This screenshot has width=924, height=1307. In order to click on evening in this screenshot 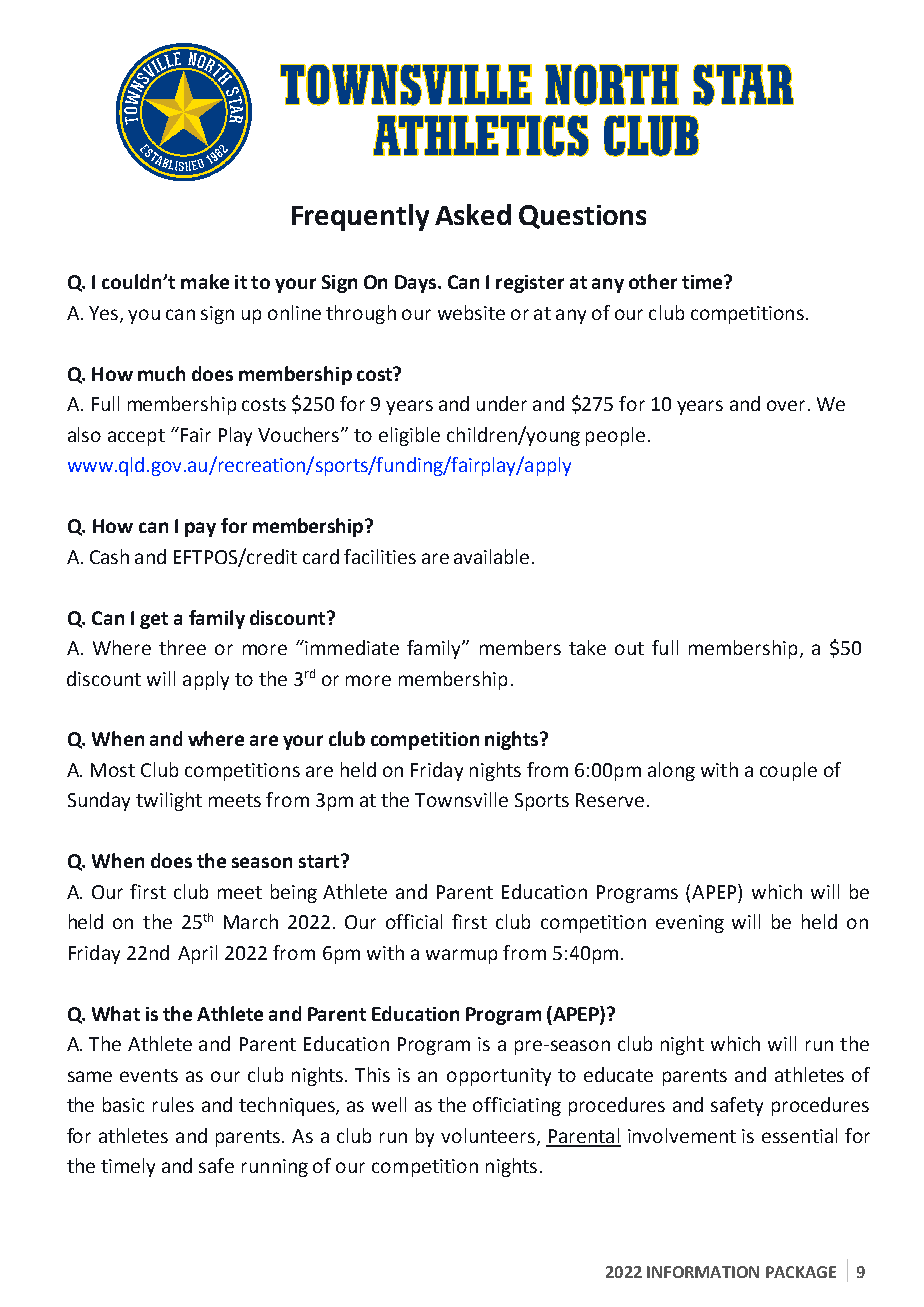, I will do `click(690, 924)`.
